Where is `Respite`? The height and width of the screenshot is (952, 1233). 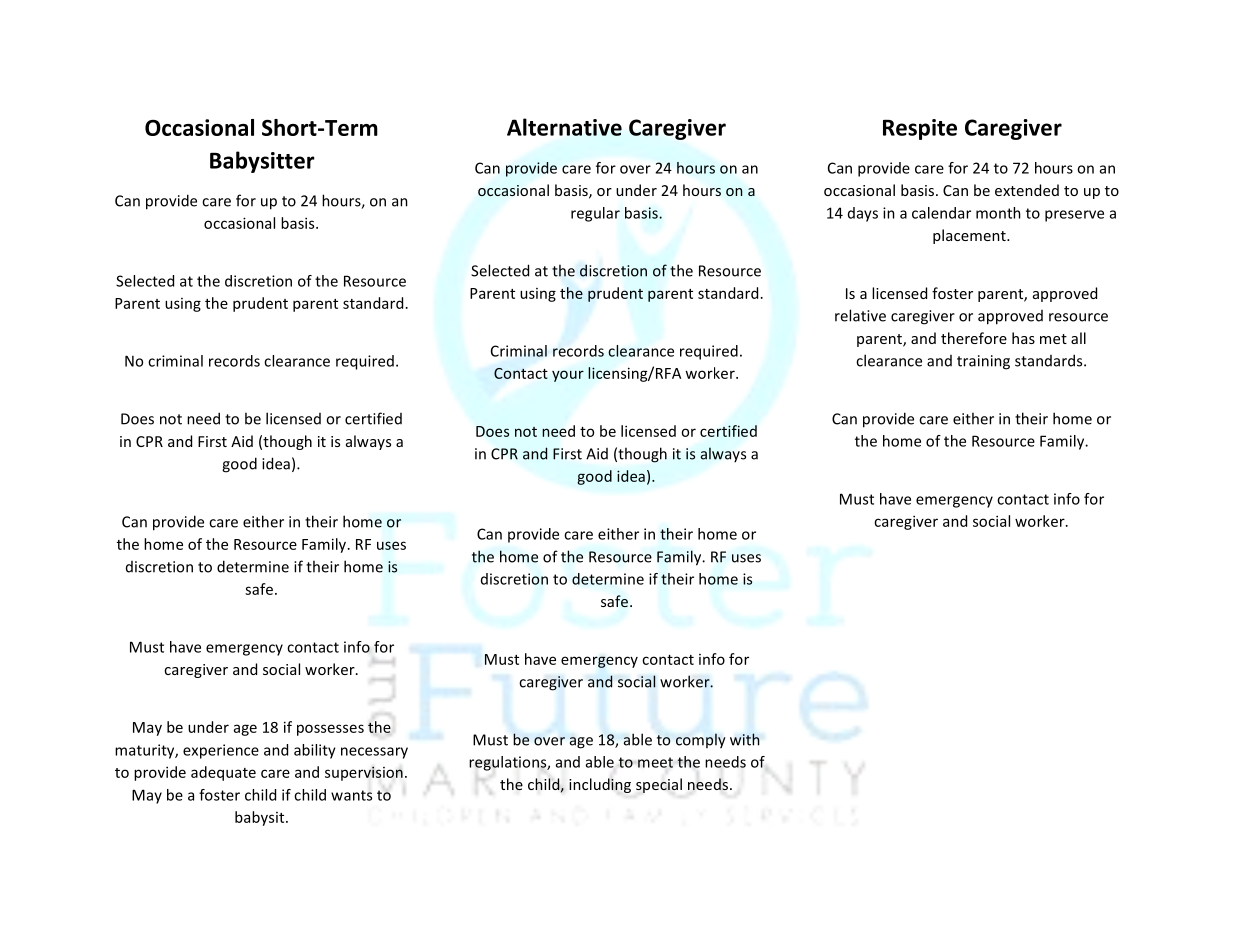 Respite is located at coordinates (920, 129).
